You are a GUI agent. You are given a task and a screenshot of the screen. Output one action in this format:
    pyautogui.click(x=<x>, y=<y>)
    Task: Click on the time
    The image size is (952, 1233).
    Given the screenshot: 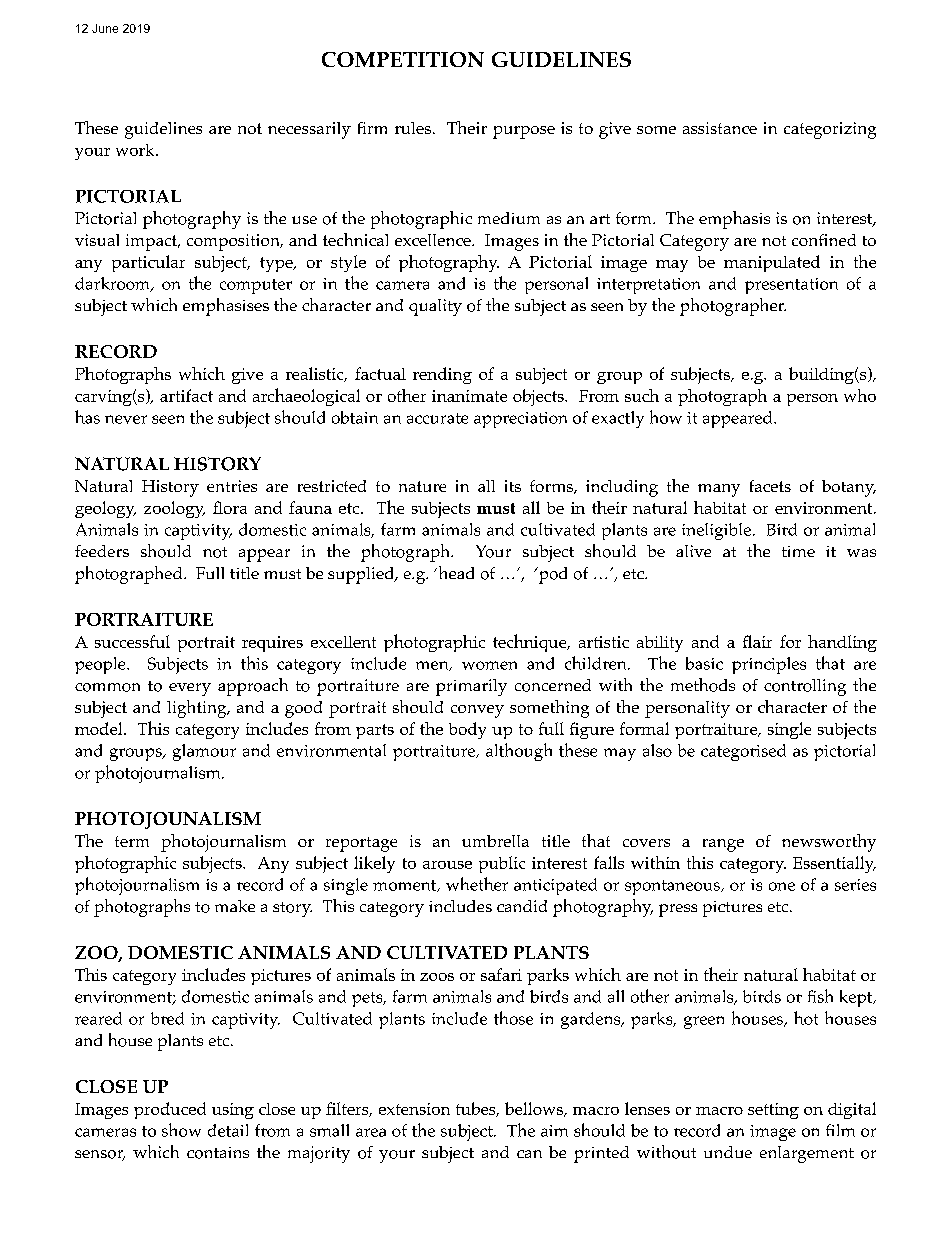 What is the action you would take?
    pyautogui.click(x=798, y=551)
